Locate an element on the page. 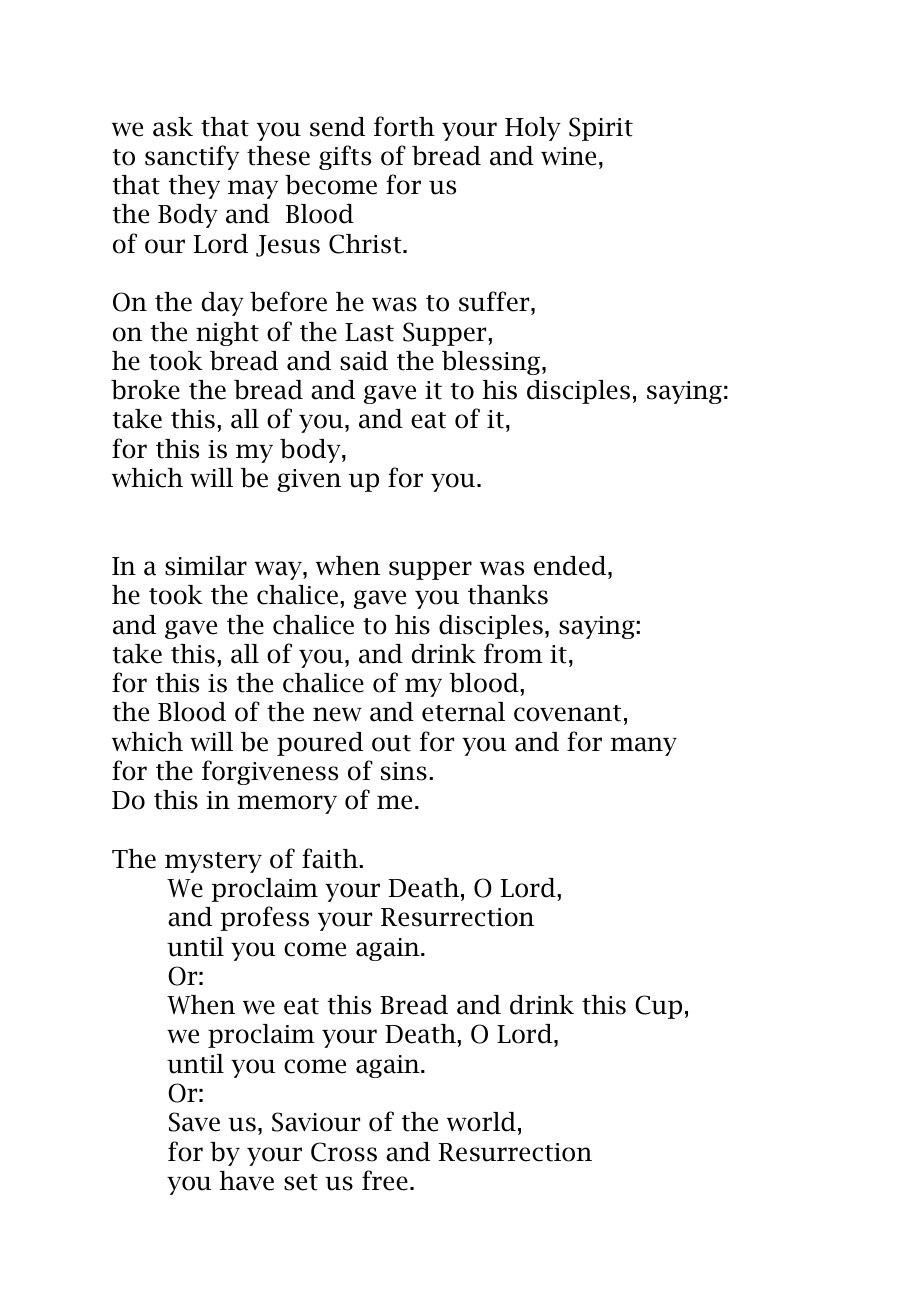 The height and width of the image is (1308, 924). mystery is located at coordinates (213, 862).
